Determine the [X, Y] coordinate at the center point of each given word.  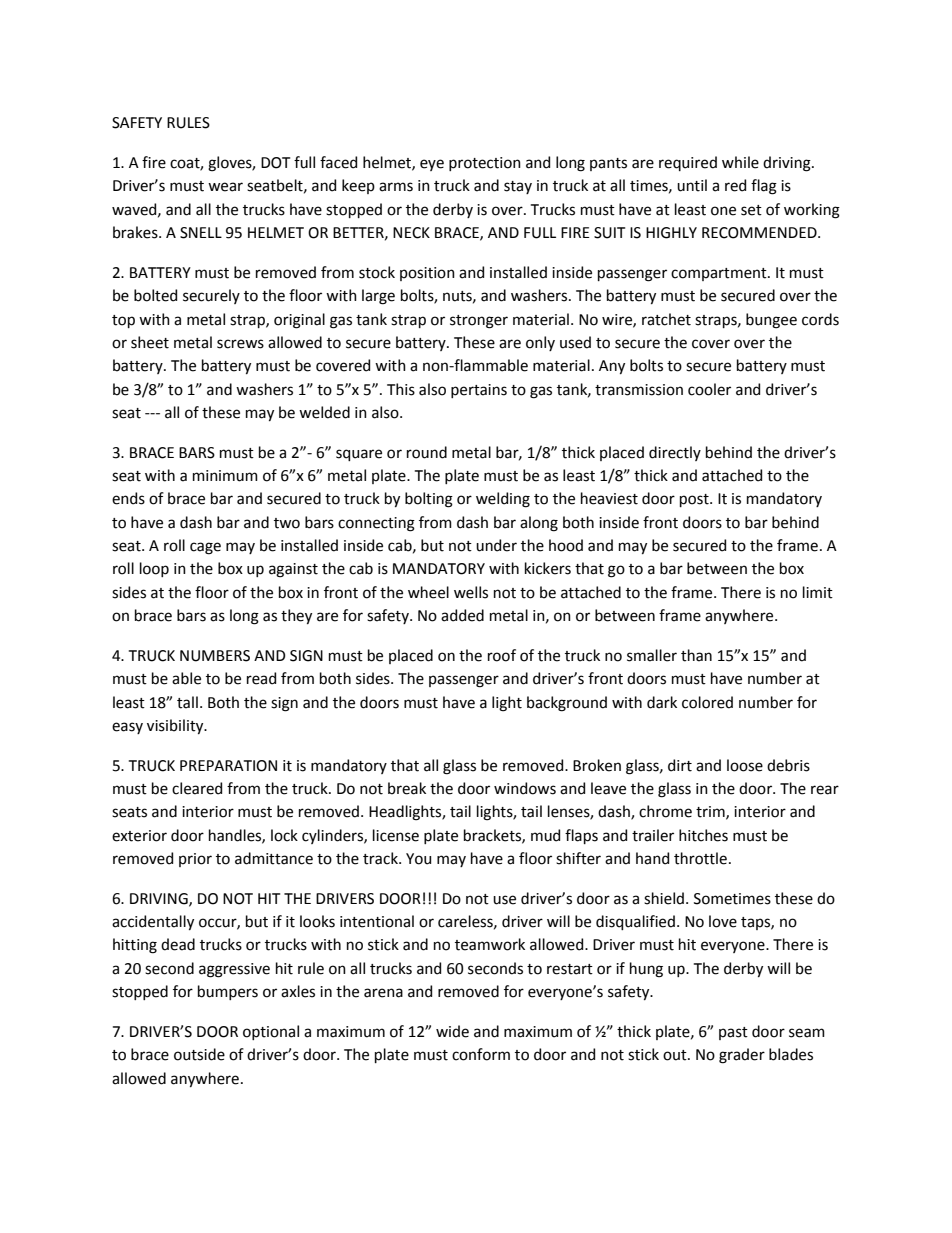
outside [199, 1054]
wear [225, 187]
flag [764, 187]
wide [452, 1031]
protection [485, 164]
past [733, 1033]
